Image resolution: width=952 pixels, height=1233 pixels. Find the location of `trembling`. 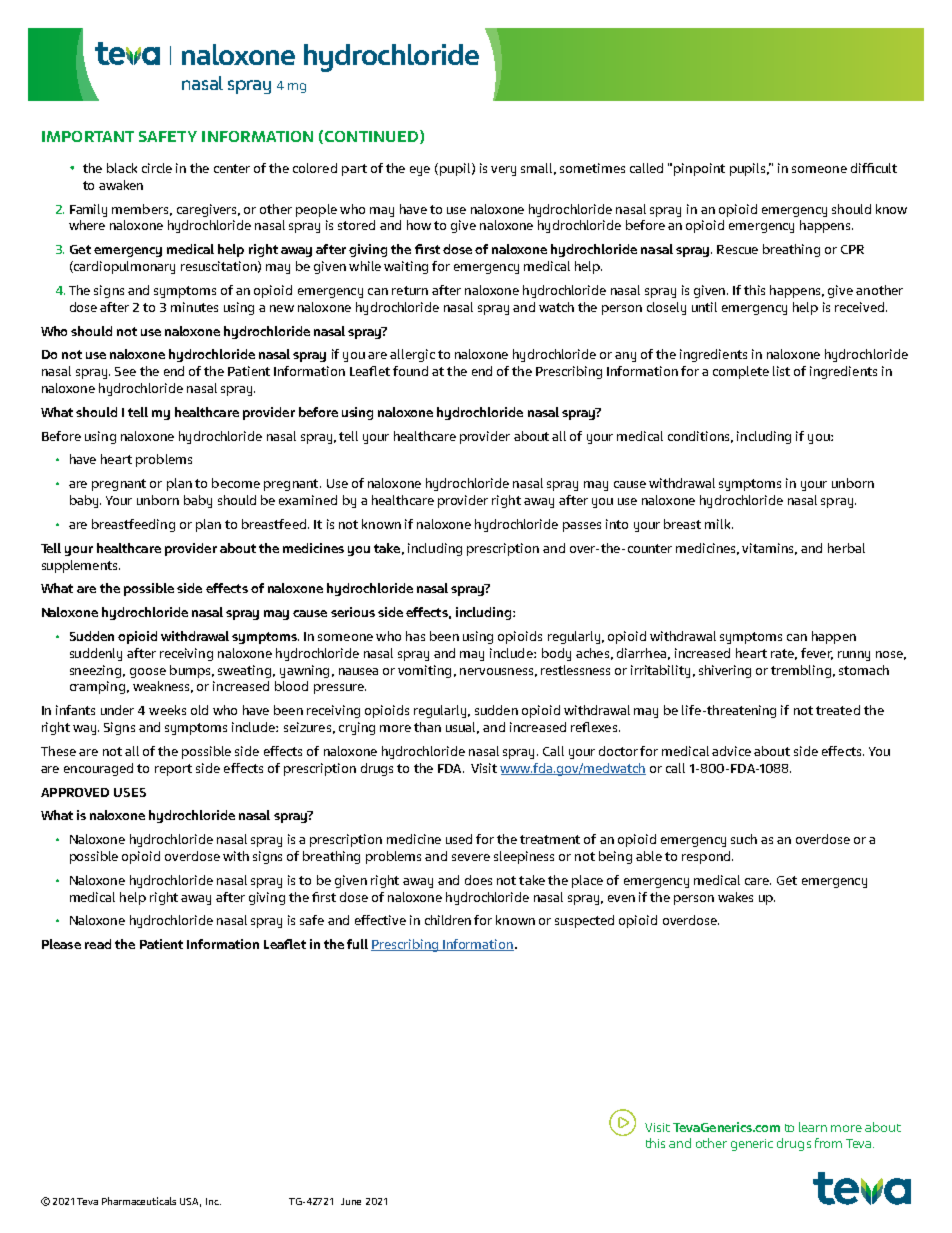

trembling is located at coordinates (801, 671).
